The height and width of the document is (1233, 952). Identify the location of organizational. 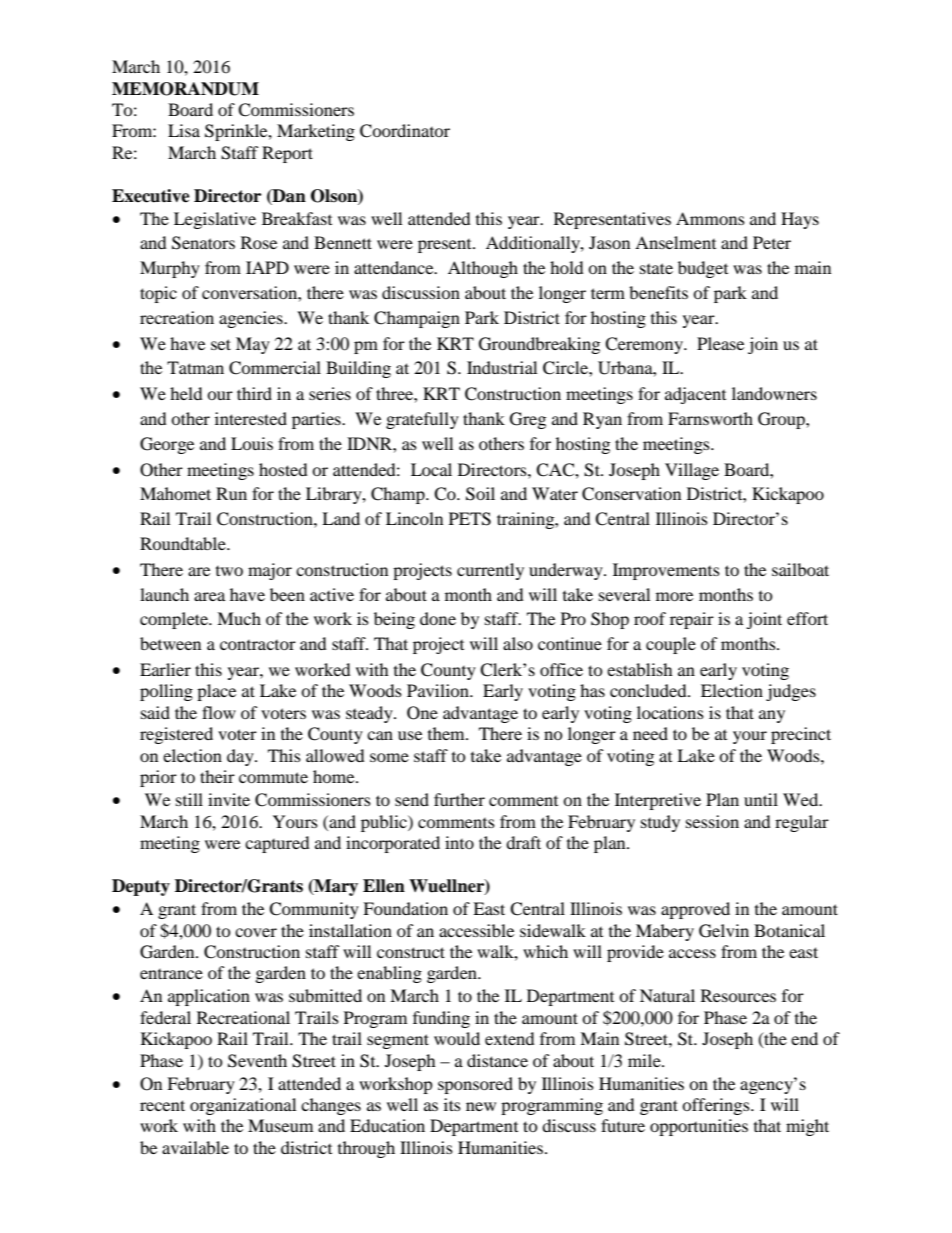
(243, 1106).
